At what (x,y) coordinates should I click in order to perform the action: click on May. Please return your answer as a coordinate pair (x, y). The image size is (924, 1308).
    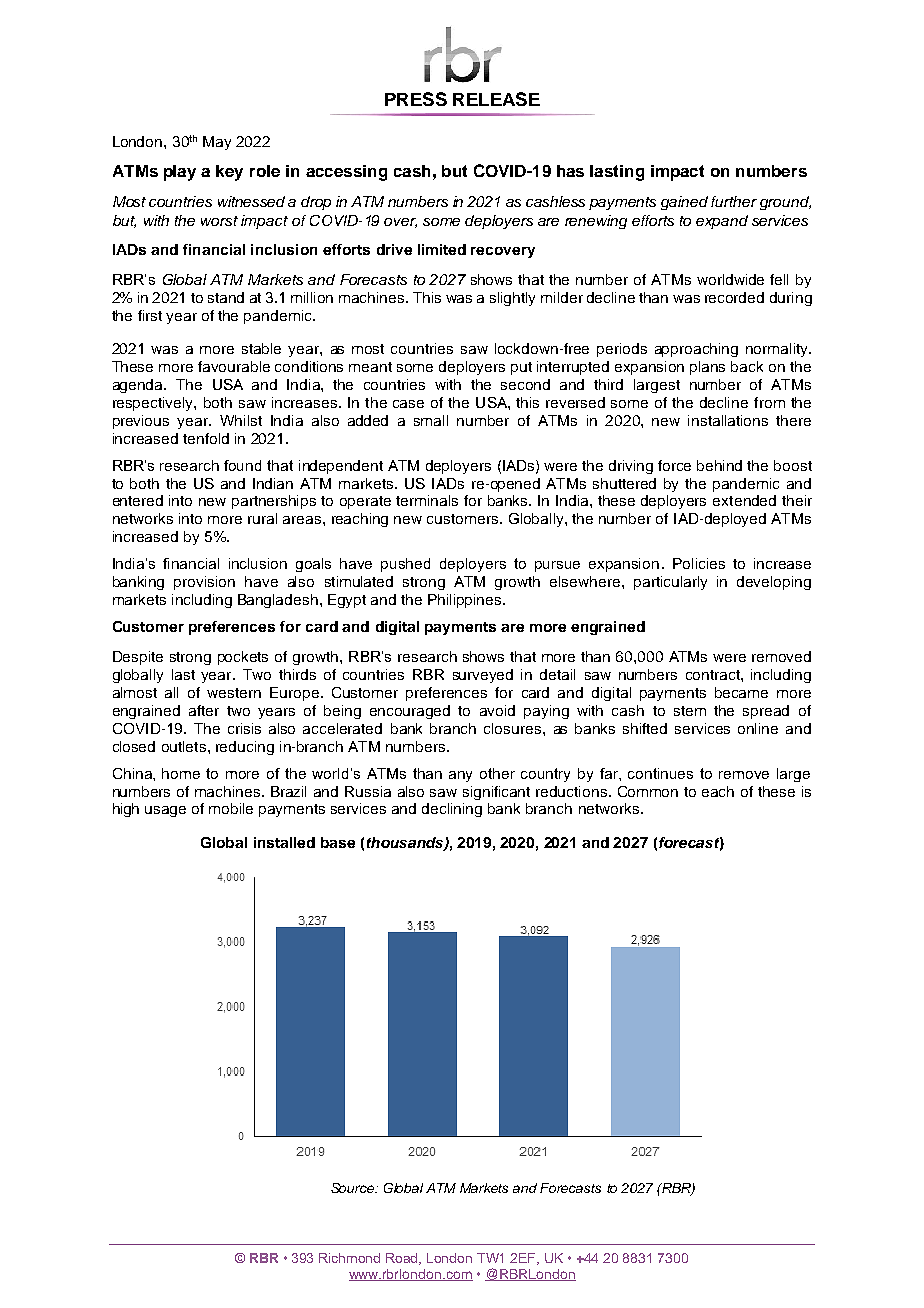
    Looking at the image, I should click on (217, 143).
